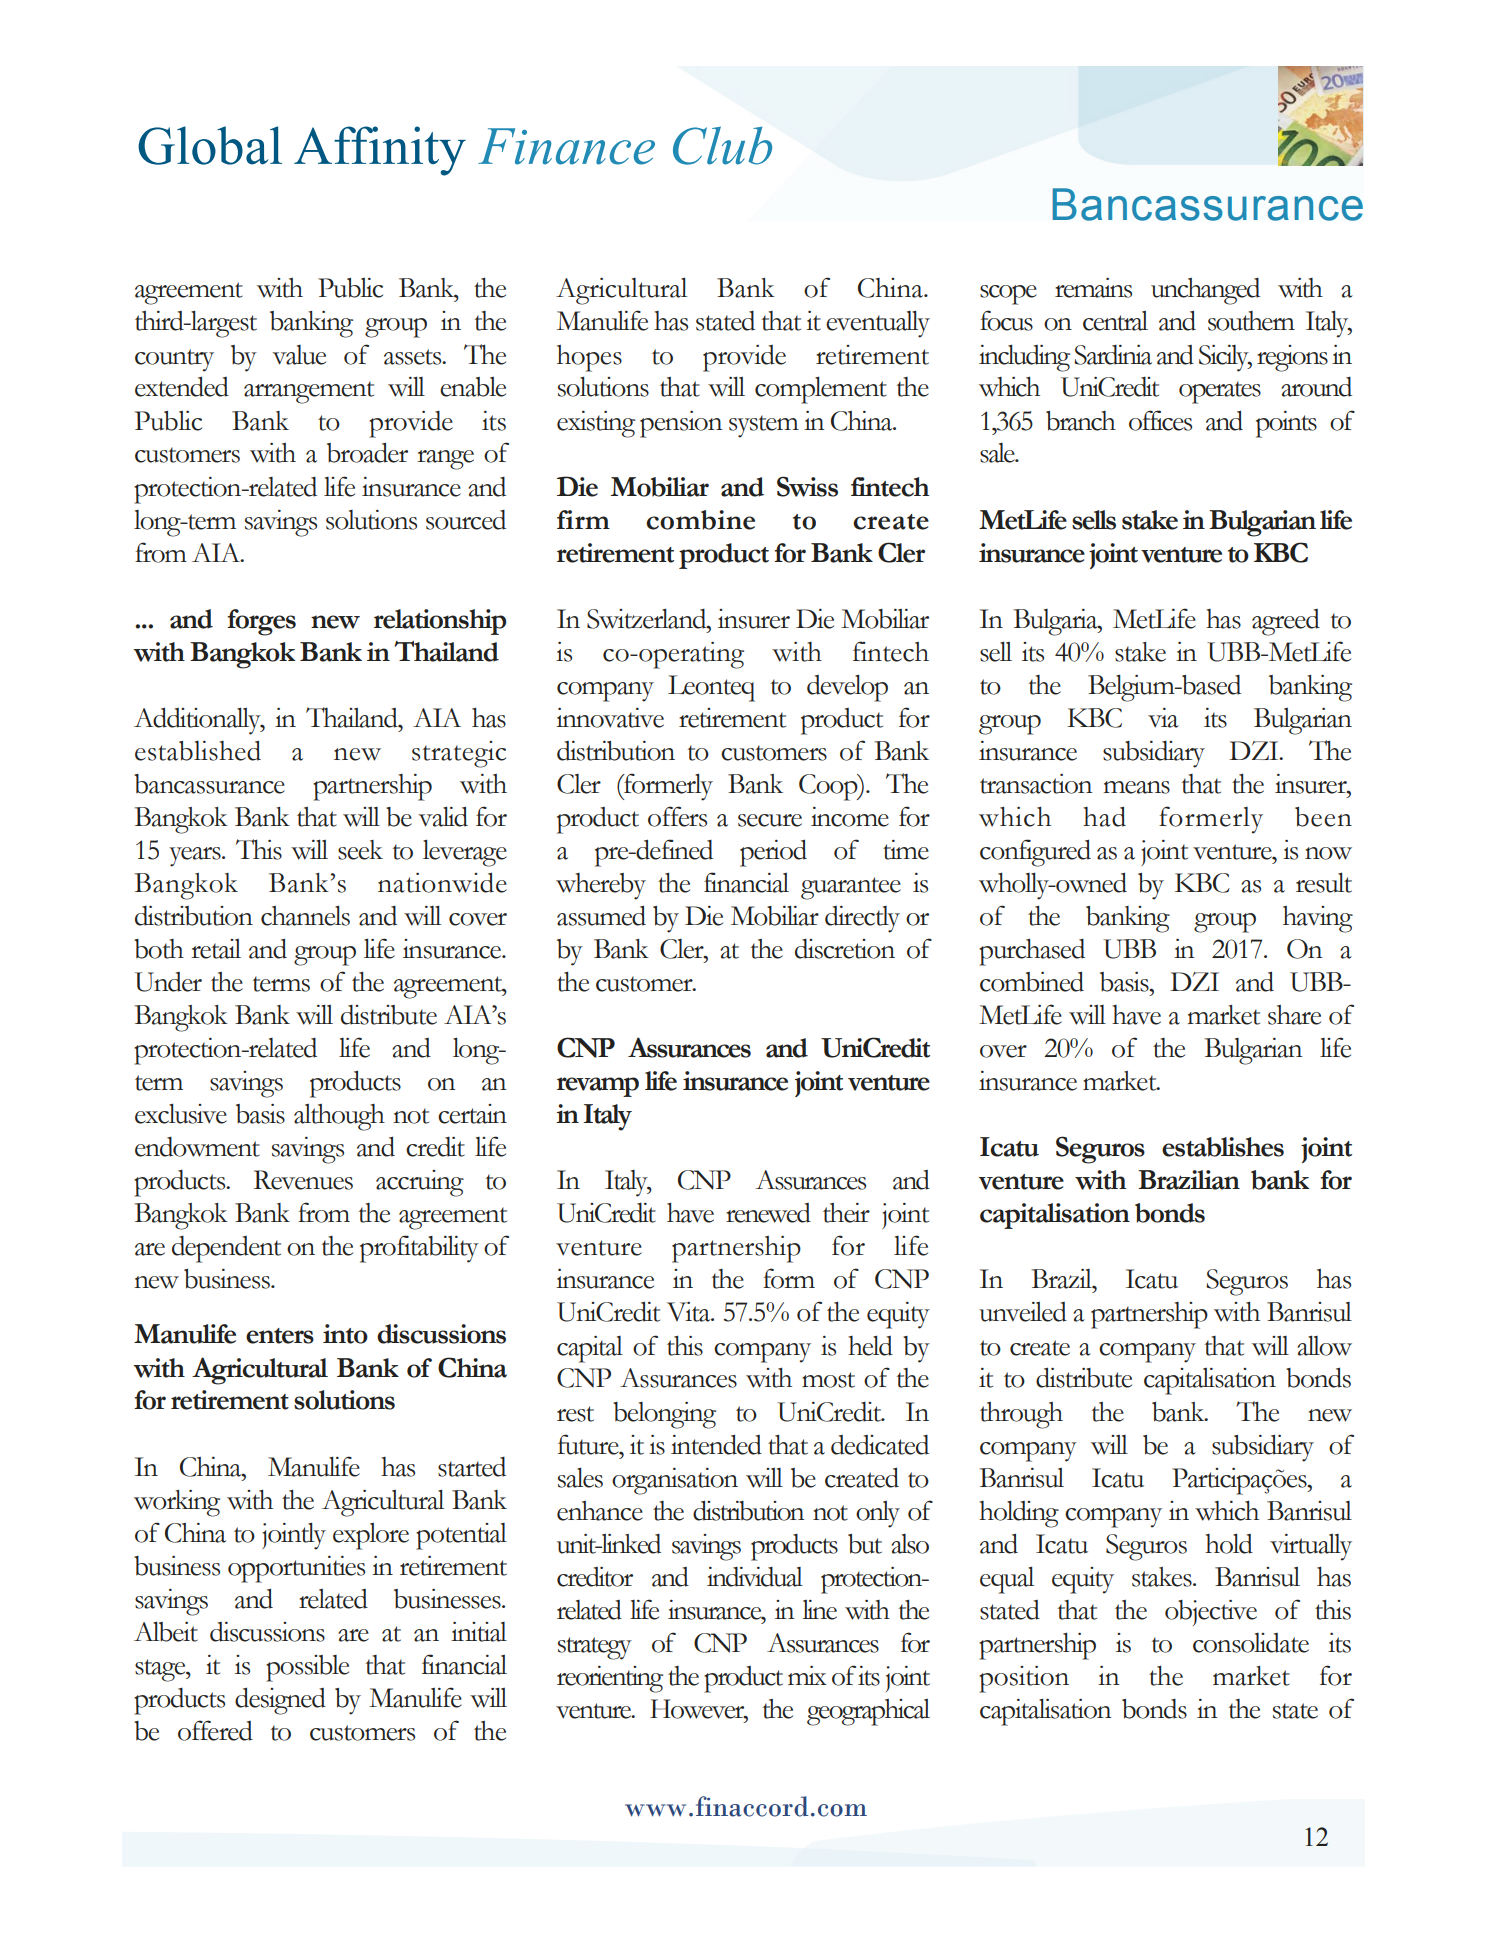 The image size is (1497, 1938). Describe the element at coordinates (807, 486) in the screenshot. I see `Swiss` at that location.
